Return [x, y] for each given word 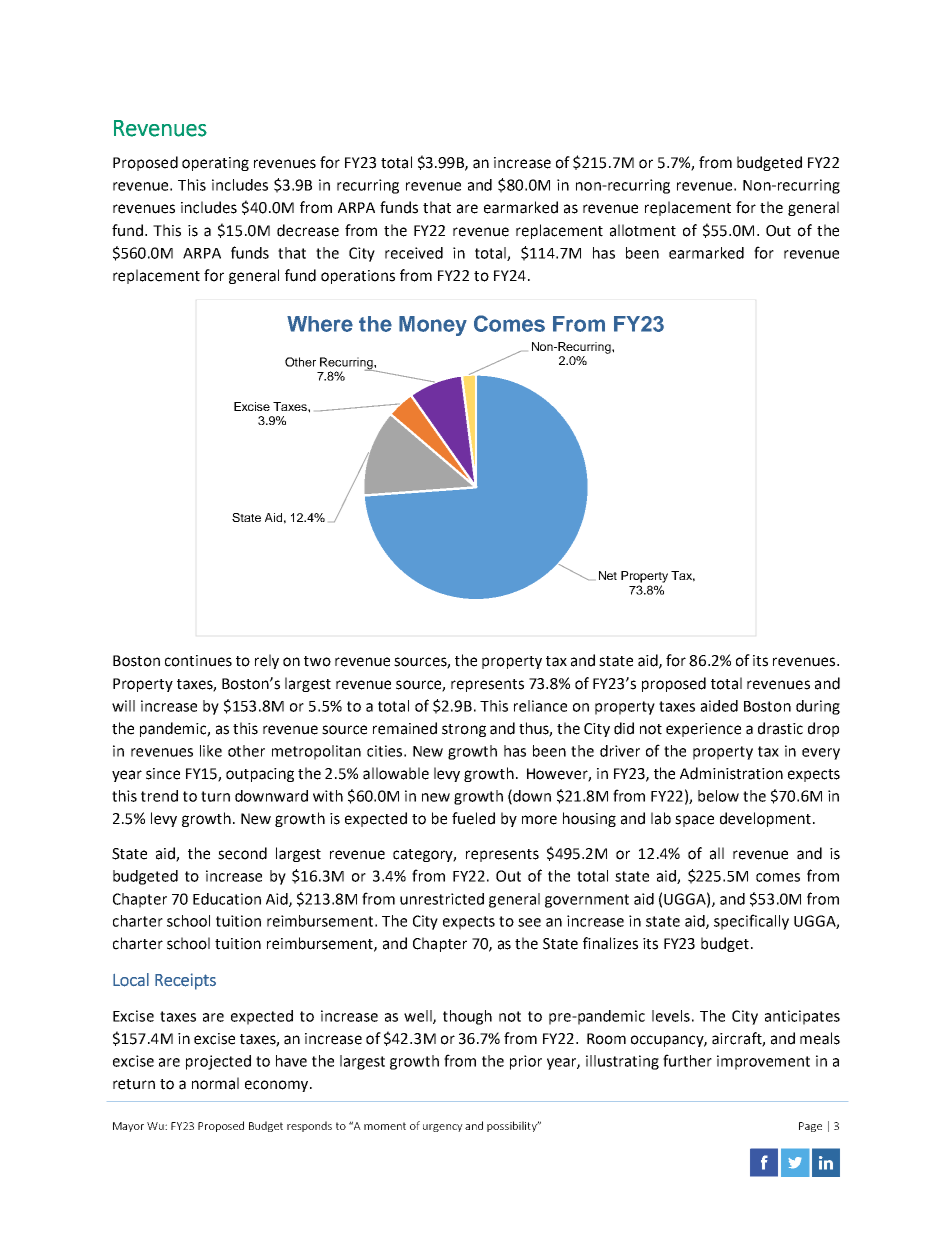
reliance [540, 706]
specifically [751, 922]
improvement [763, 1062]
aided [719, 706]
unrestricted [442, 899]
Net [608, 575]
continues [198, 661]
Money [433, 326]
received [414, 253]
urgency [443, 1128]
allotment [643, 230]
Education [227, 899]
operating [215, 164]
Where [320, 324]
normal [215, 1083]
